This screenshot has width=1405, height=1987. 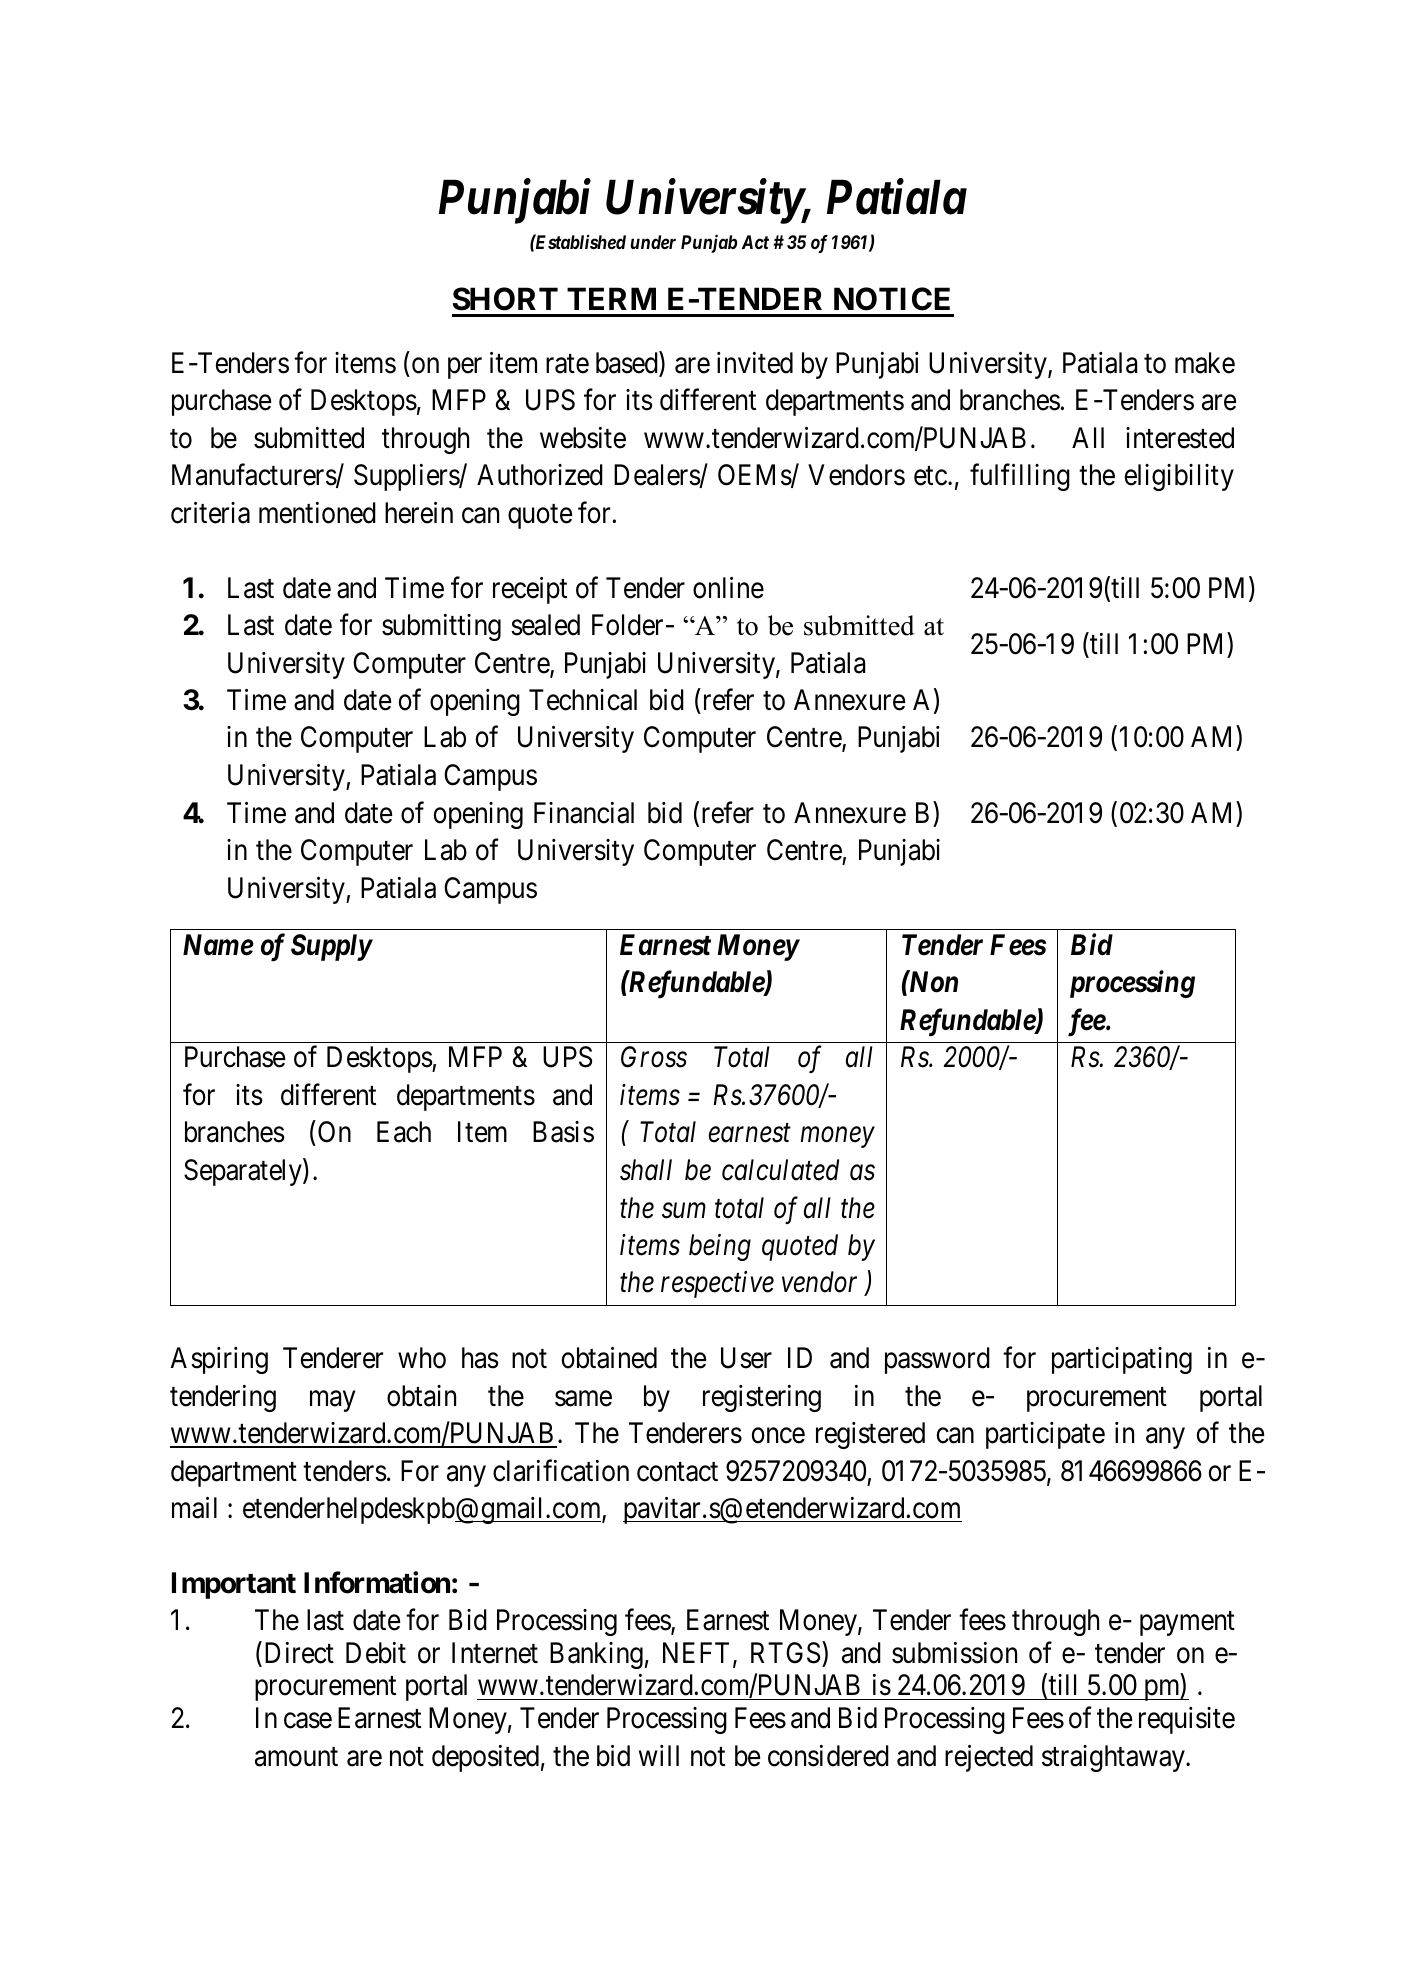 What do you see at coordinates (653, 242) in the screenshot?
I see `under` at bounding box center [653, 242].
